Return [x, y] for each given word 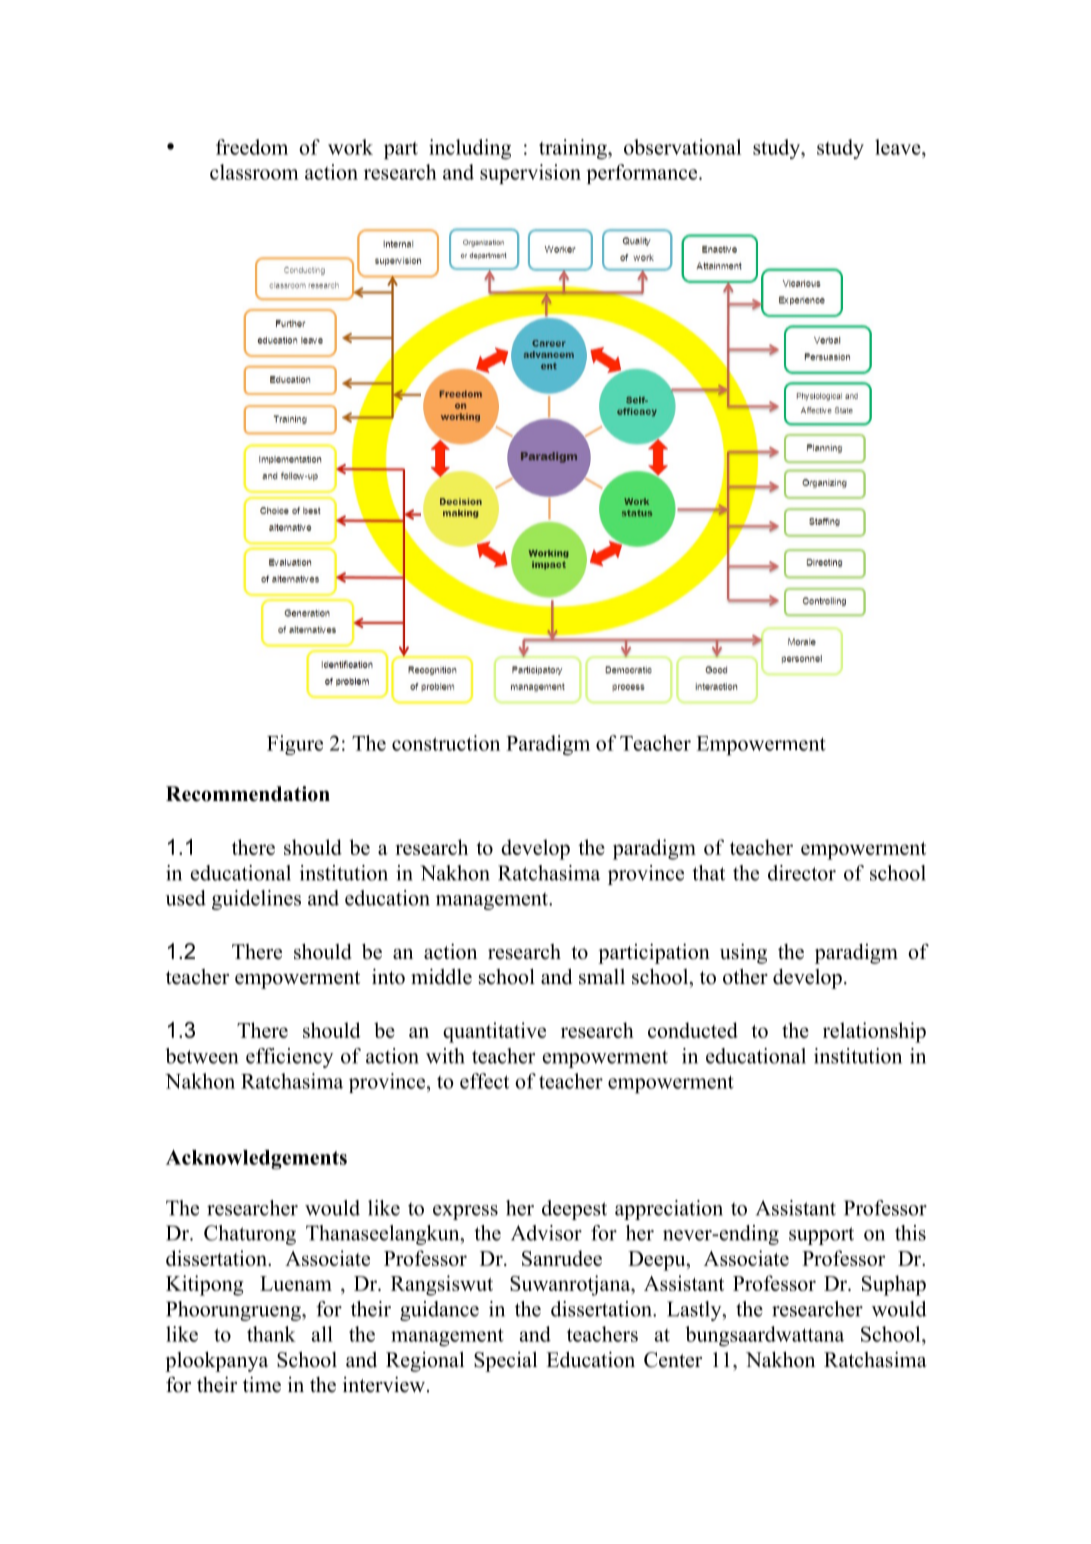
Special [505, 1361]
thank [271, 1334]
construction [446, 743]
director [802, 873]
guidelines [256, 900]
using [743, 953]
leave [899, 147]
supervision [530, 174]
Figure [295, 745]
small [602, 977]
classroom [254, 172]
